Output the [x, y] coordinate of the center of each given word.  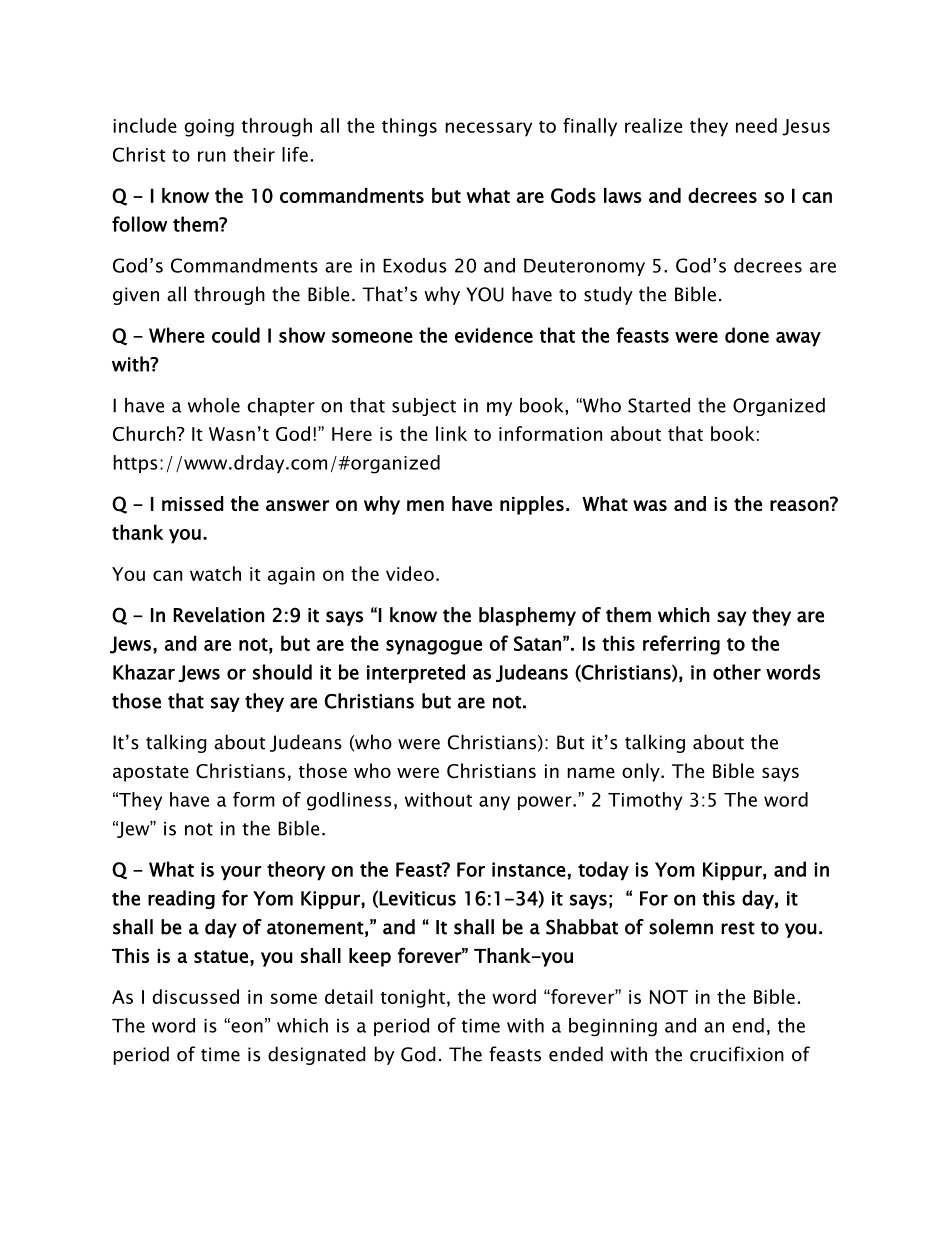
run [212, 156]
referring [681, 645]
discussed [195, 996]
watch [215, 573]
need [756, 125]
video [410, 573]
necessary [488, 129]
